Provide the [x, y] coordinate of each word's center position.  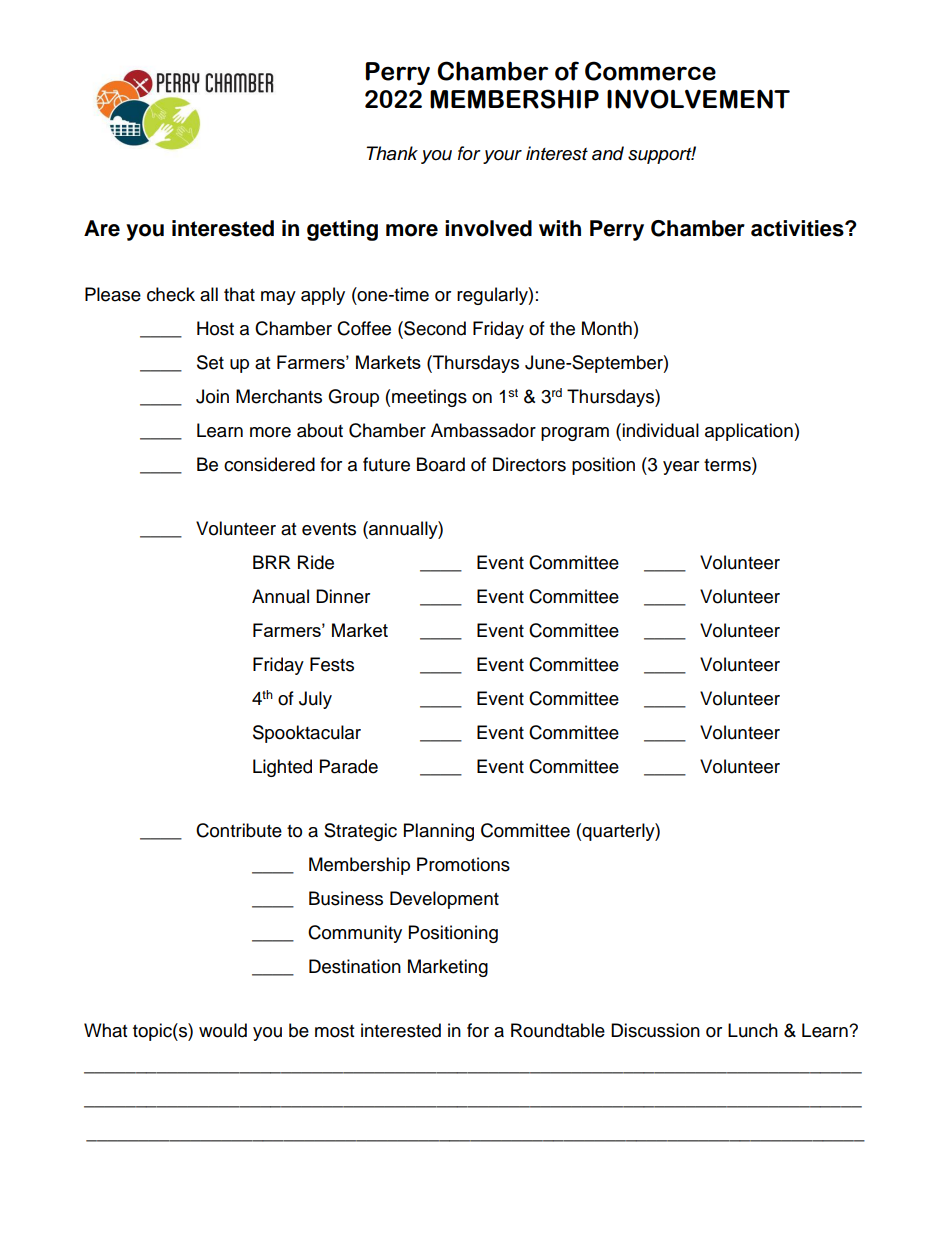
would [223, 1030]
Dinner [343, 596]
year [681, 468]
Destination [355, 966]
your [502, 157]
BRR [272, 562]
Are [102, 228]
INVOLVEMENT [698, 99]
